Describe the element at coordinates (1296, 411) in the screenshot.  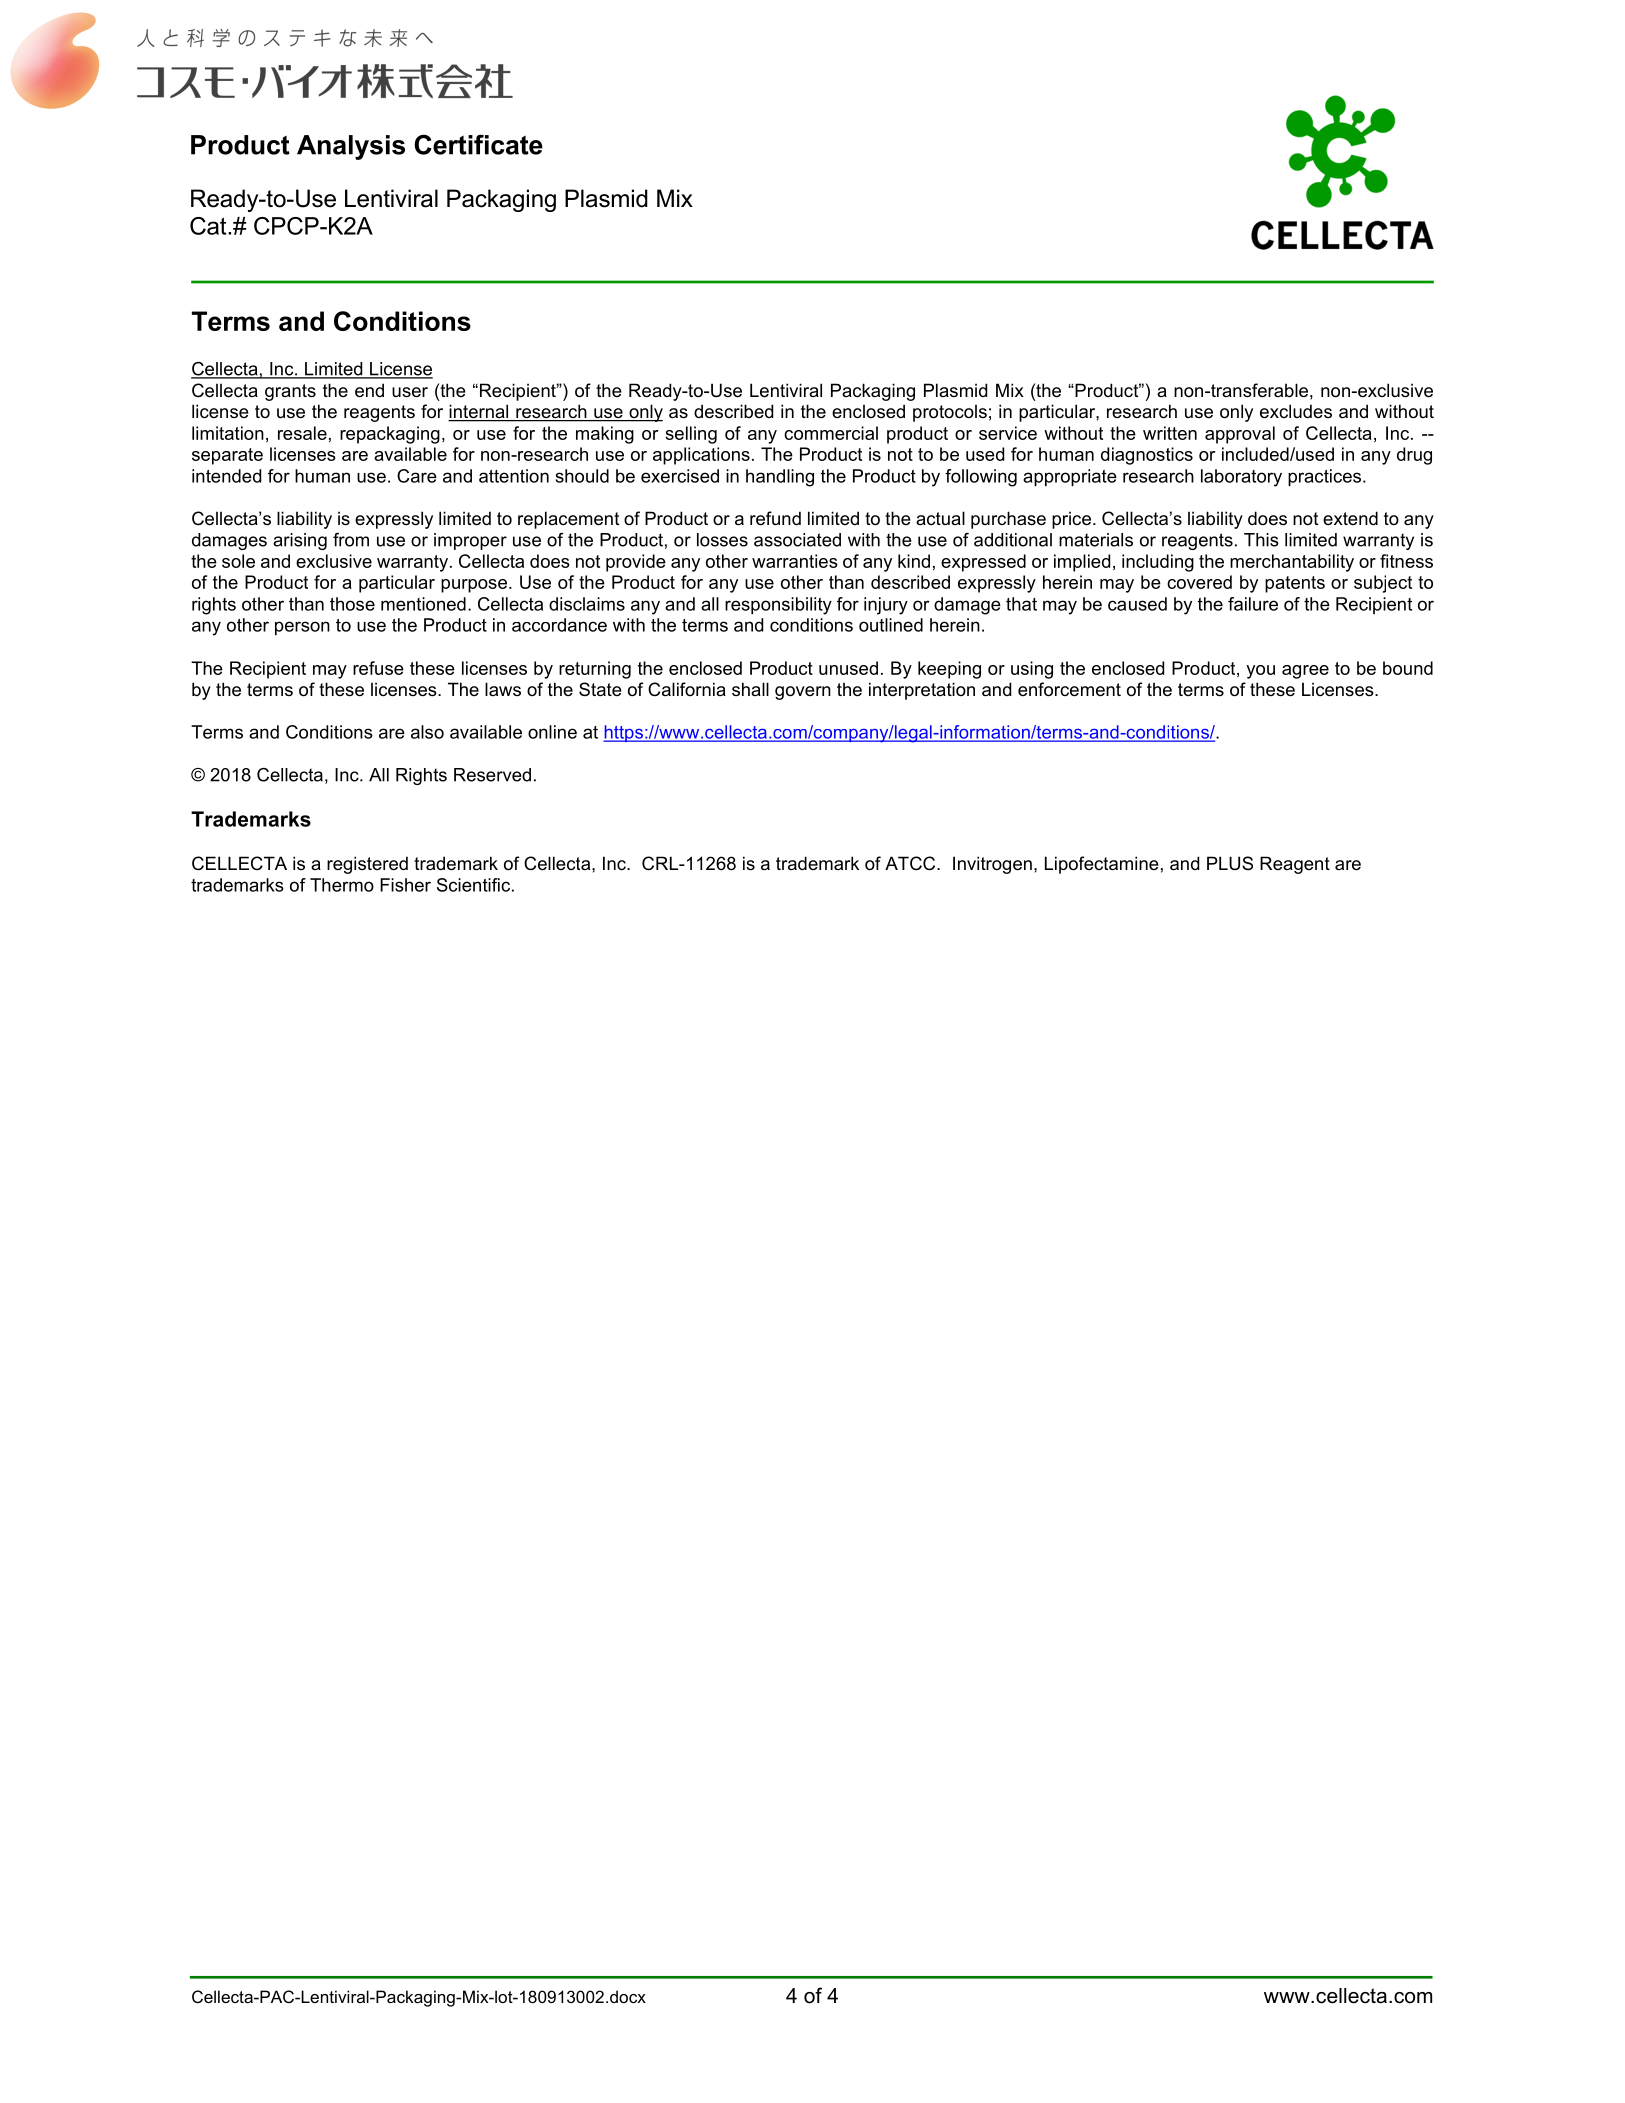
I see `excludes` at that location.
